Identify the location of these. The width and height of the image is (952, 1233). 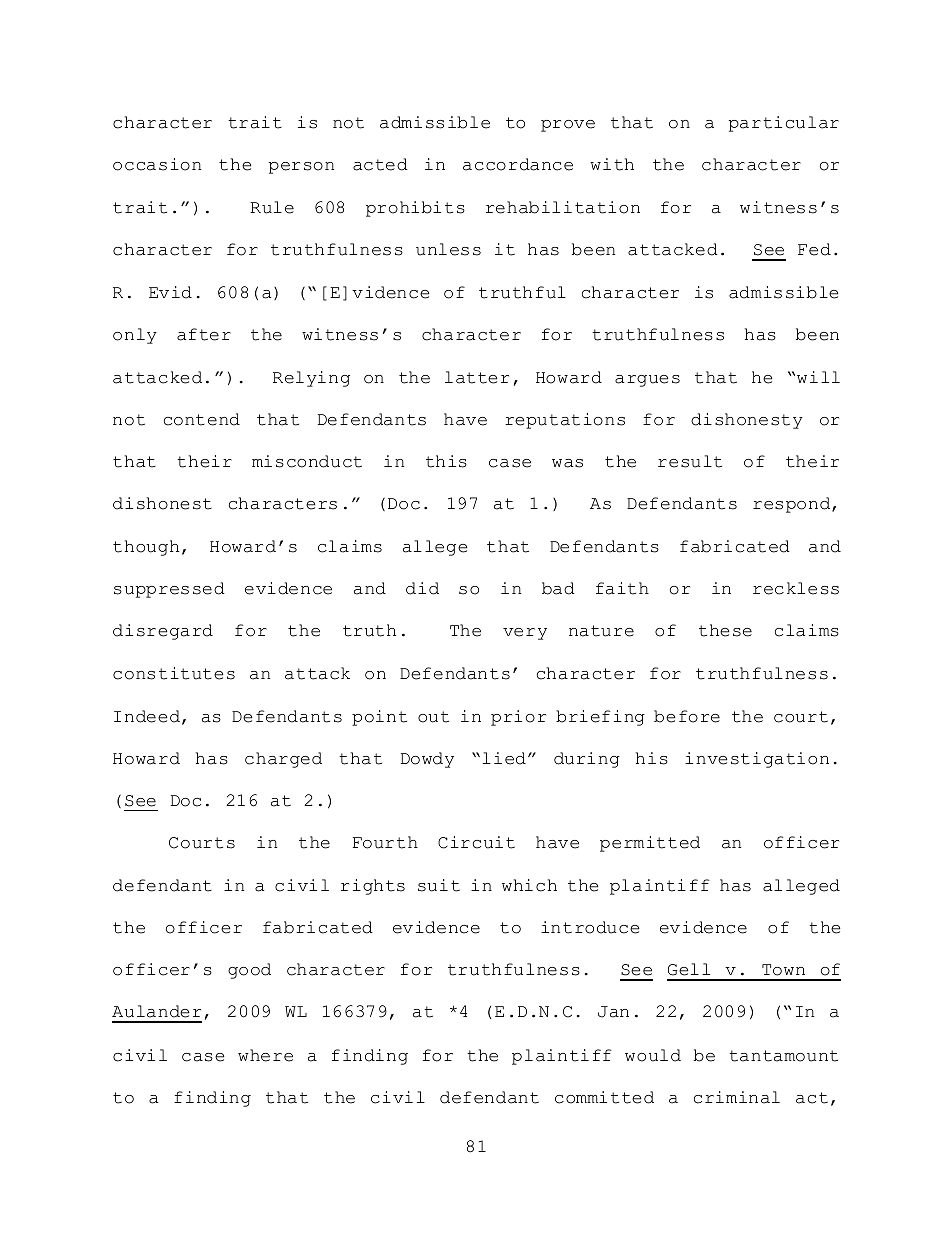
(725, 630).
